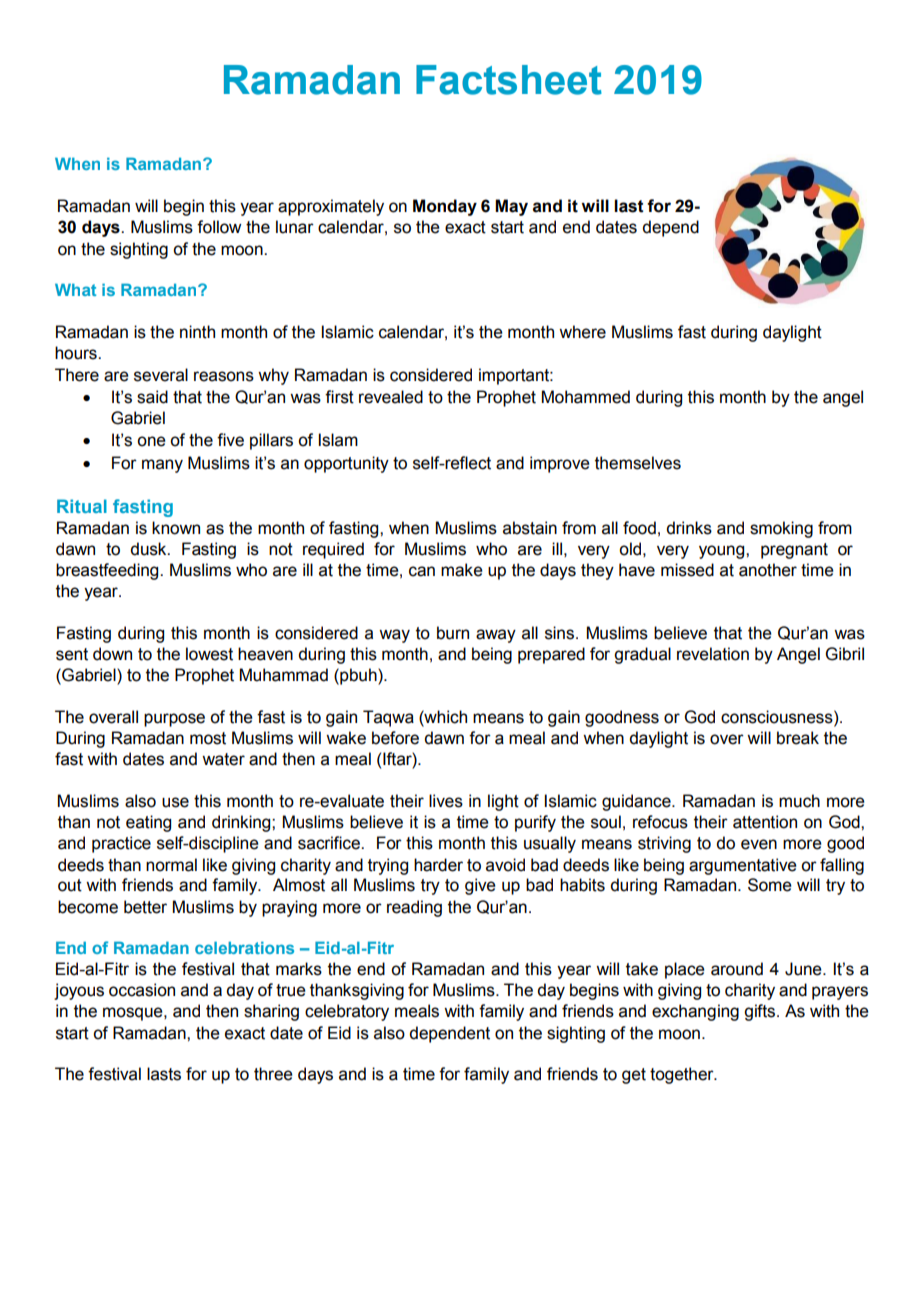  I want to click on gifts, so click(761, 1012).
